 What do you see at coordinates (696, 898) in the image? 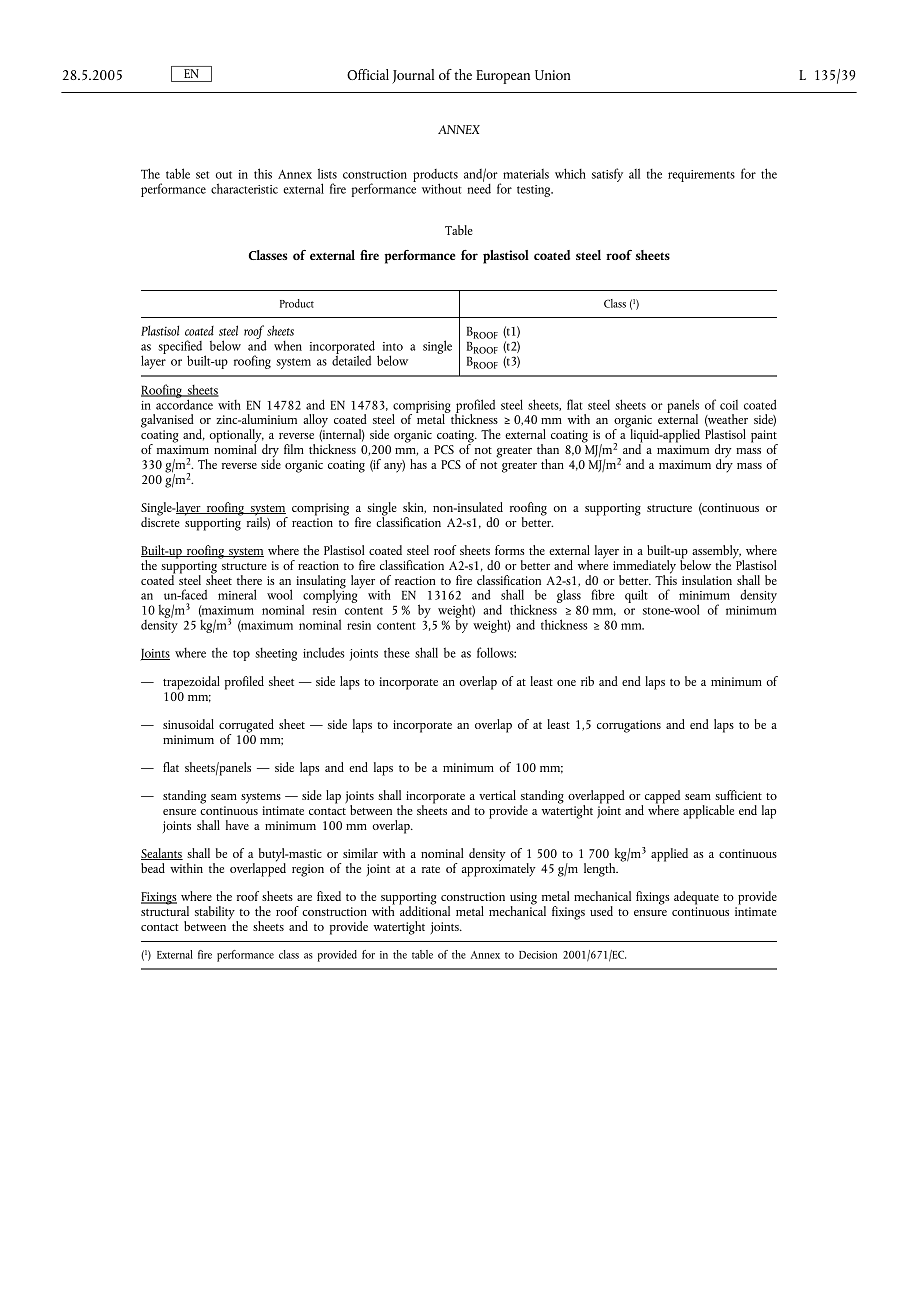
I see `adequate` at bounding box center [696, 898].
